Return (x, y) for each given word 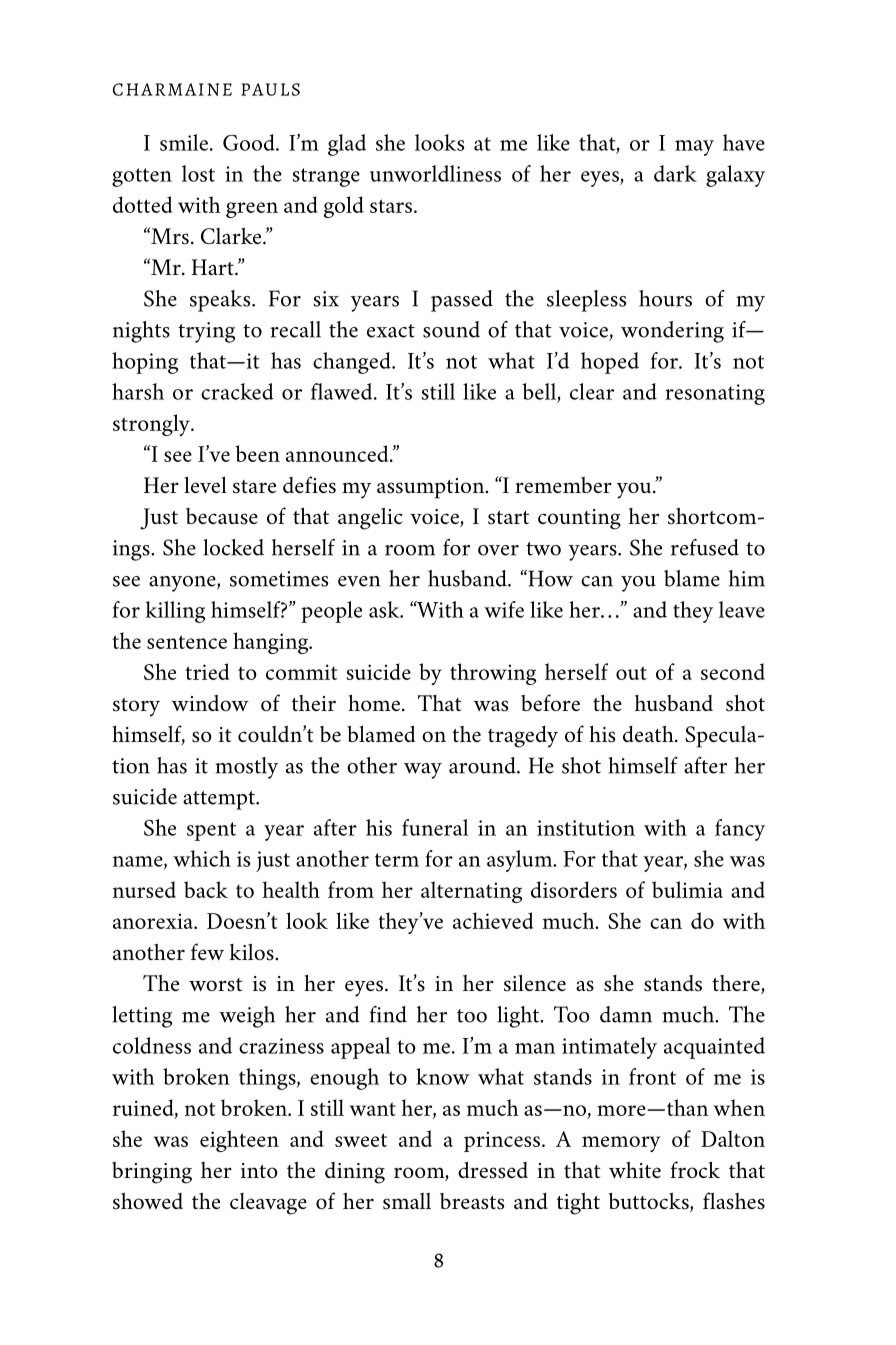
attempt (220, 800)
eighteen (239, 1141)
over (498, 550)
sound (451, 329)
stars (392, 206)
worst (216, 985)
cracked (237, 391)
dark (675, 173)
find (388, 1014)
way (423, 771)
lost (198, 173)
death (649, 734)
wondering (672, 332)
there (737, 984)
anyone (183, 584)
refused (705, 547)
